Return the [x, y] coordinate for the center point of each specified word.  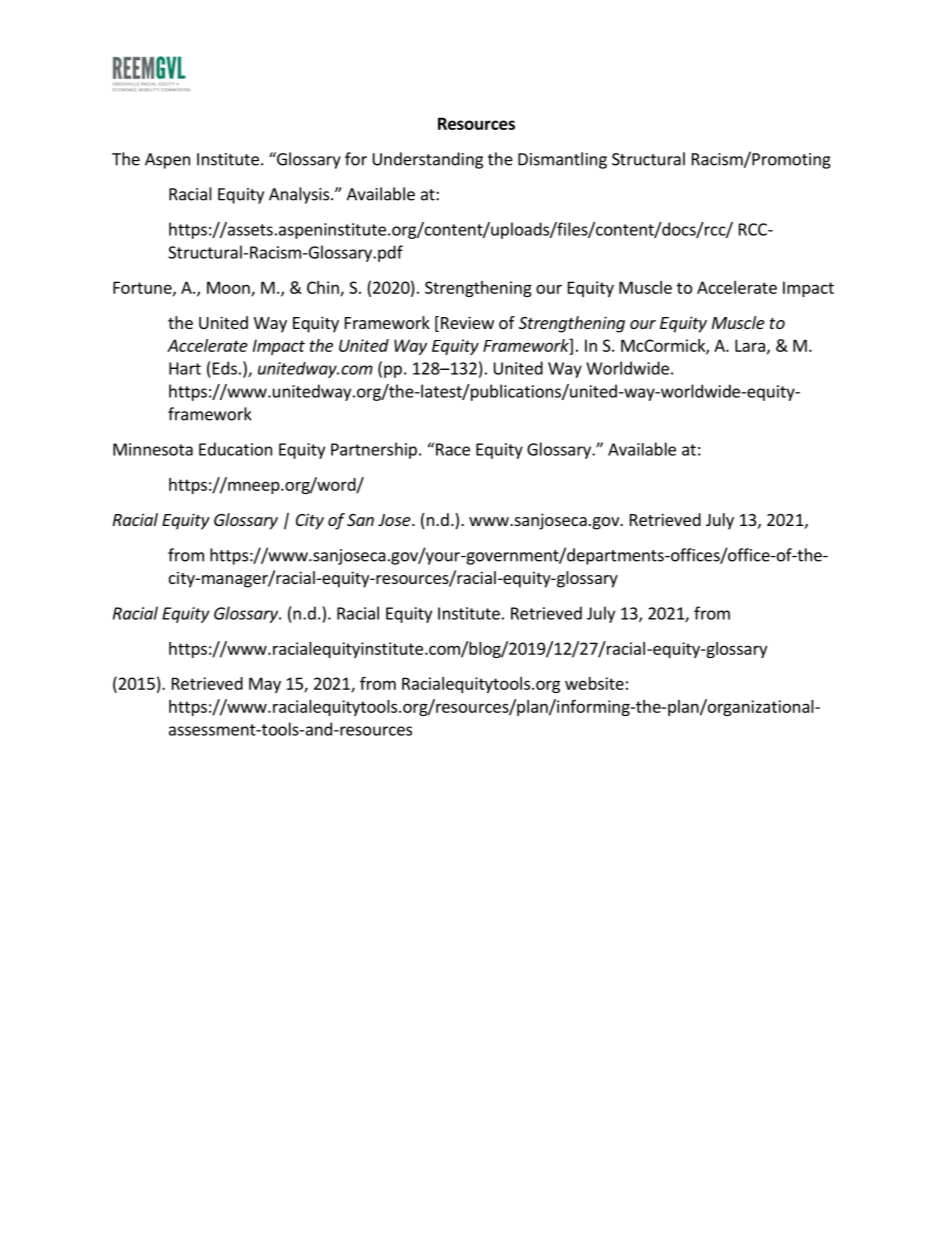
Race [453, 449]
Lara [750, 345]
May [265, 685]
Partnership [374, 450]
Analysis [300, 195]
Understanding [428, 160]
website [594, 683]
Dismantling [562, 160]
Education [235, 449]
